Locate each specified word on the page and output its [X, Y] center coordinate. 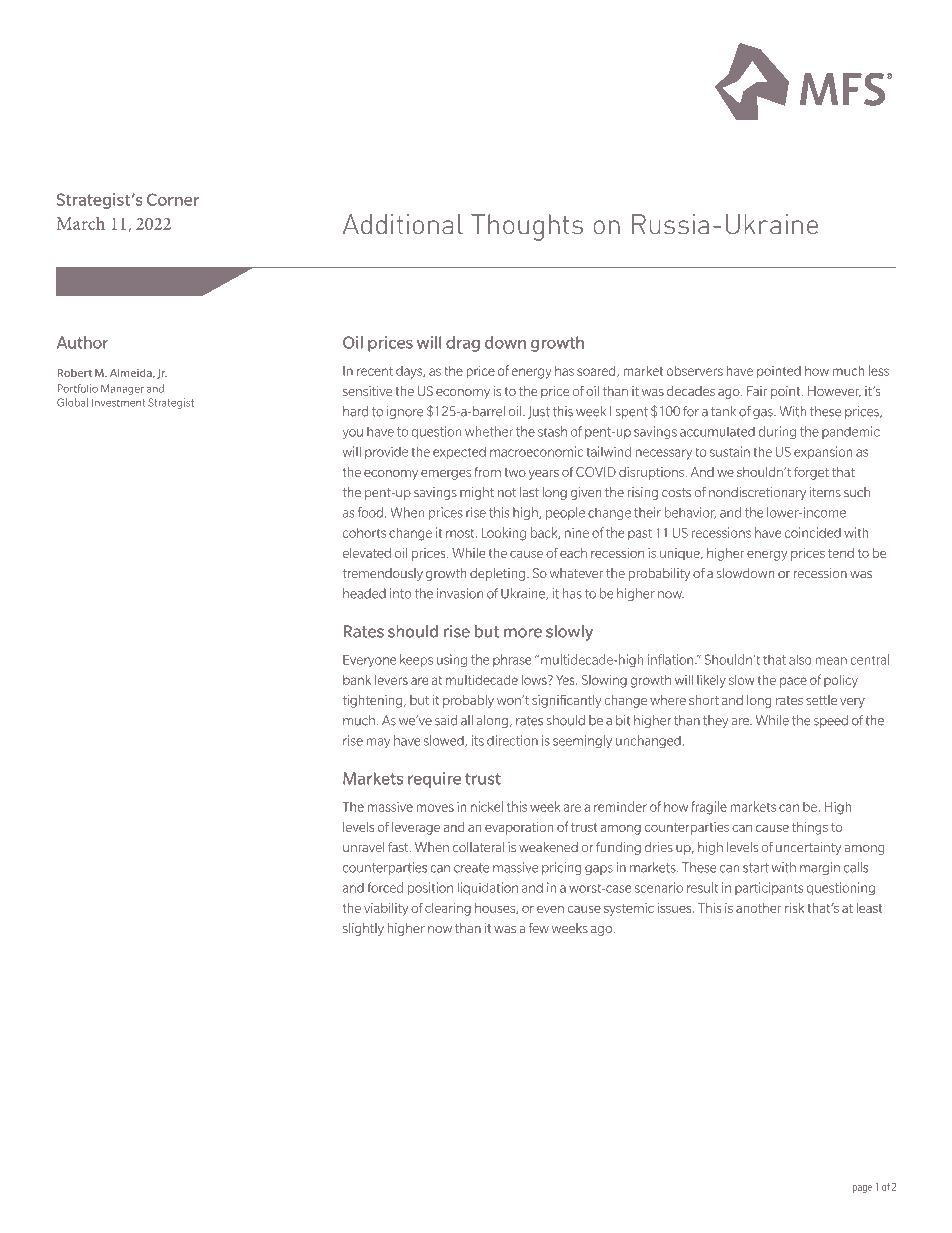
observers [695, 370]
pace [793, 682]
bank [357, 680]
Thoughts [527, 227]
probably [468, 701]
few [538, 928]
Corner [173, 199]
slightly [363, 929]
